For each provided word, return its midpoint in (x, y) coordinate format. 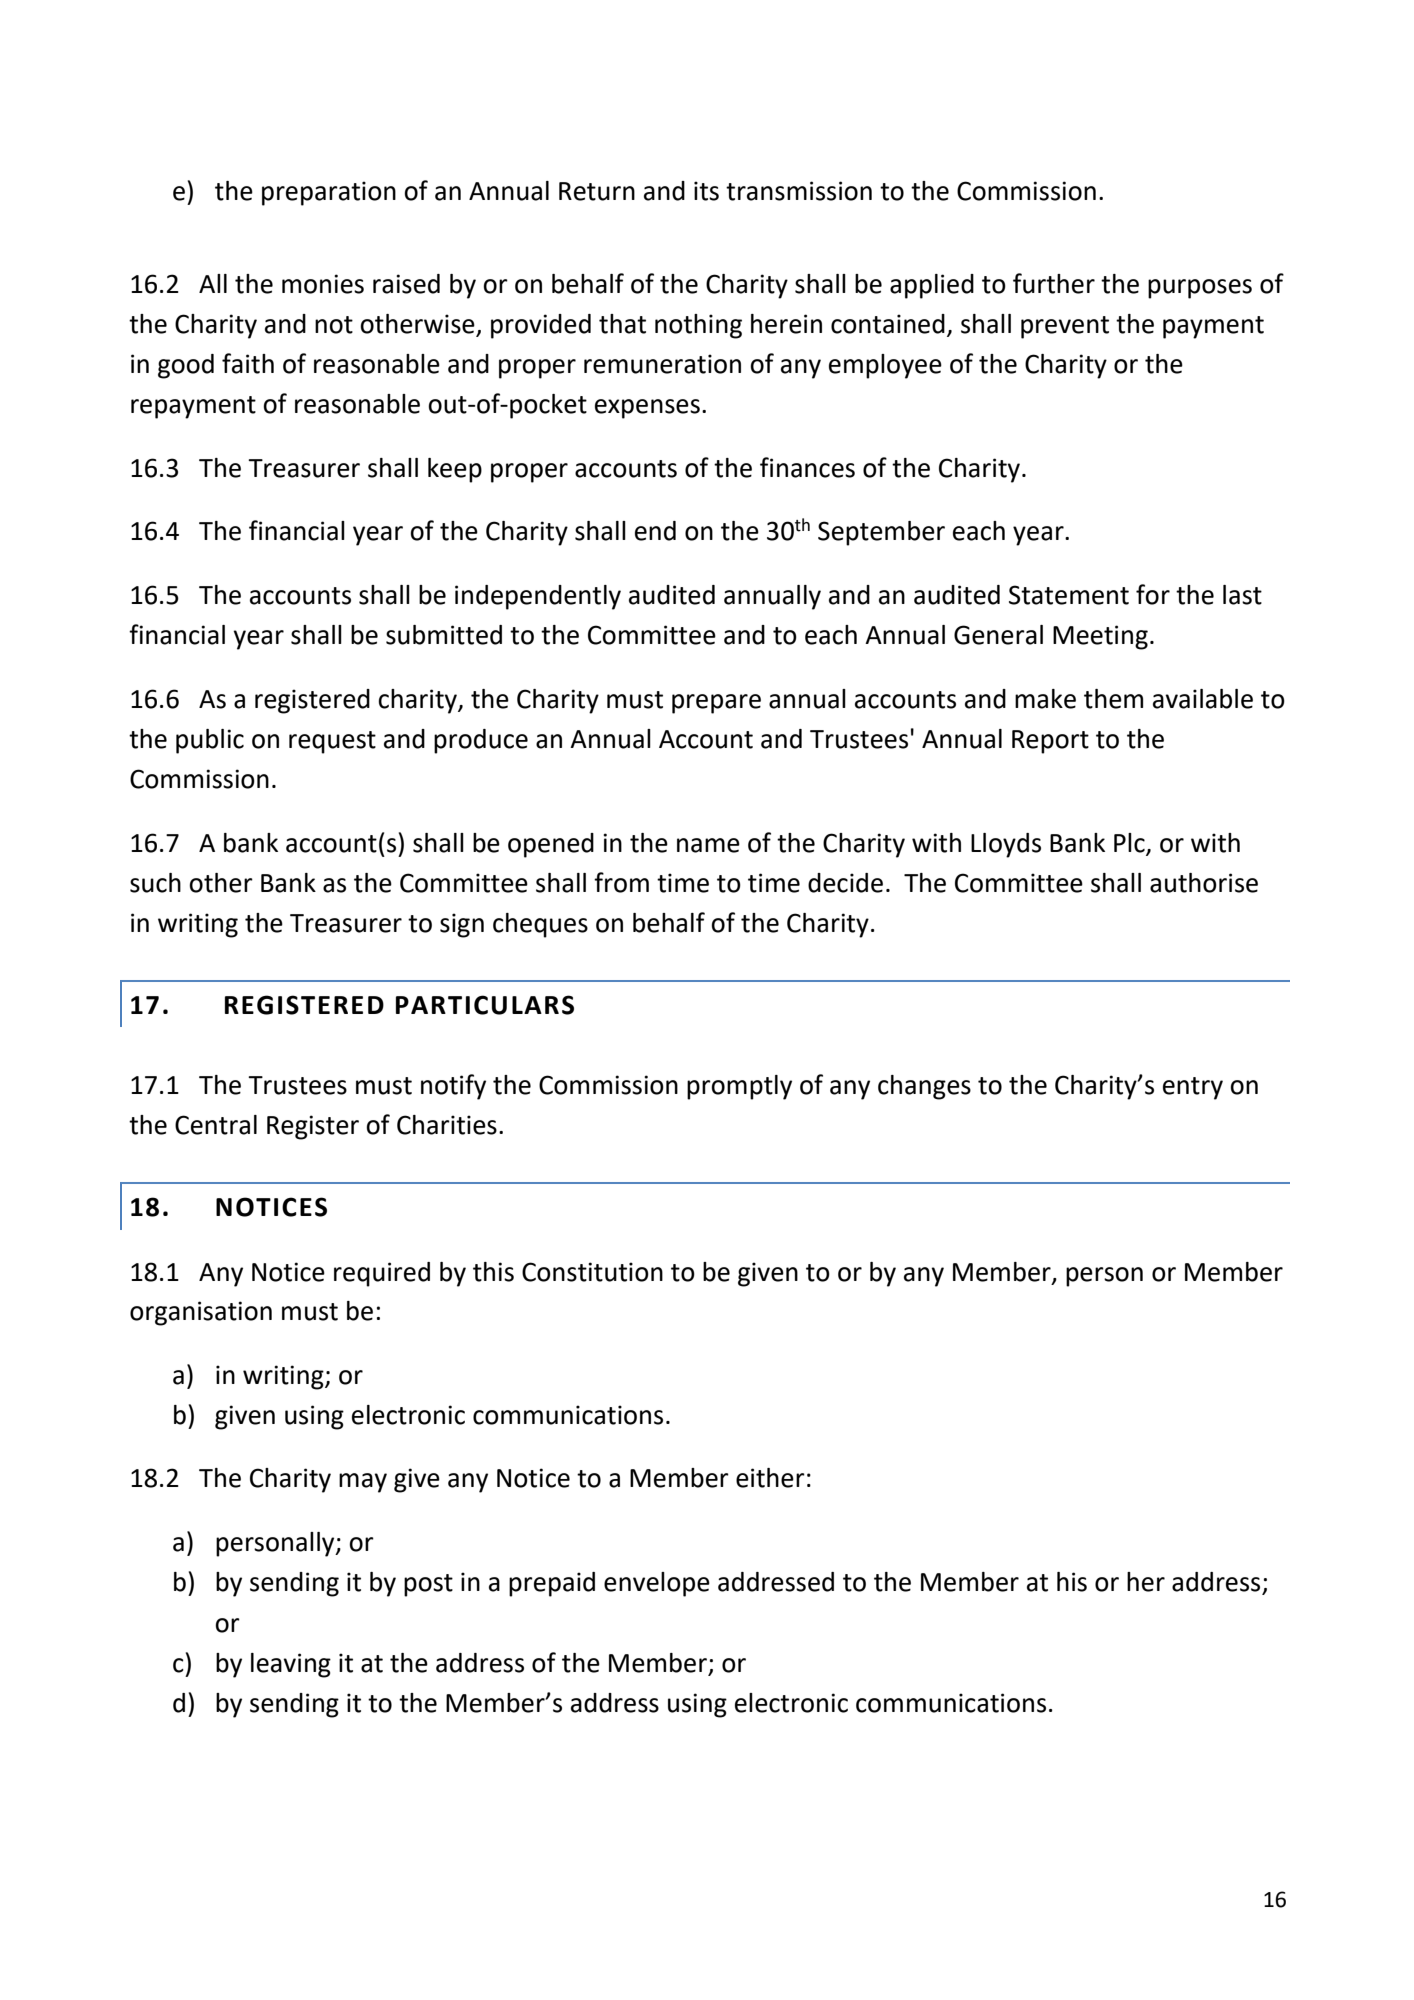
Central (216, 1125)
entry (1193, 1088)
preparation (329, 193)
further (1054, 283)
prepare (716, 704)
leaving (291, 1665)
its (706, 191)
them (1113, 699)
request (332, 742)
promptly (739, 1087)
